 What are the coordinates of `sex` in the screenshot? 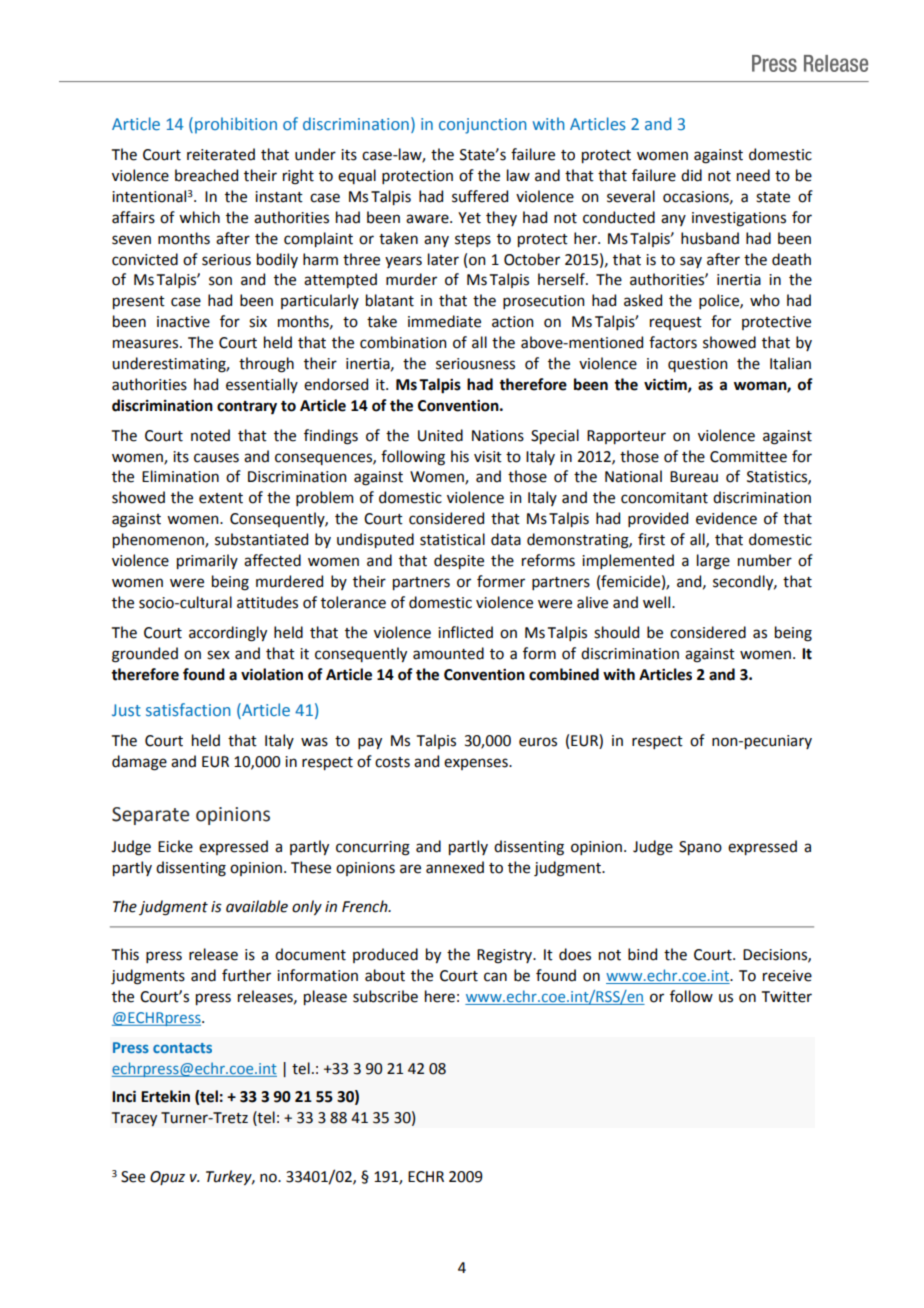 It's located at (218, 655).
